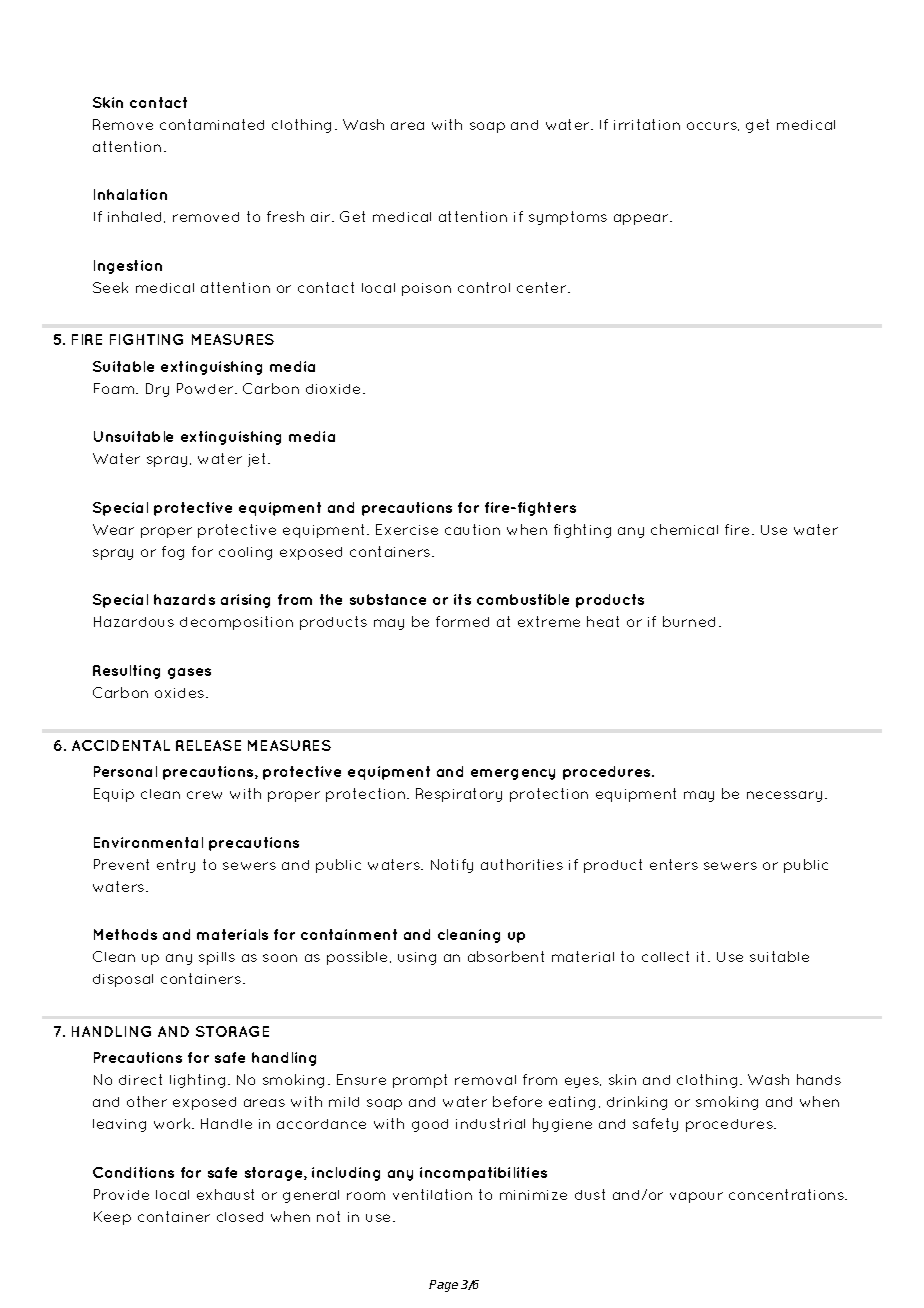 Image resolution: width=924 pixels, height=1308 pixels. I want to click on oxides, so click(181, 693).
